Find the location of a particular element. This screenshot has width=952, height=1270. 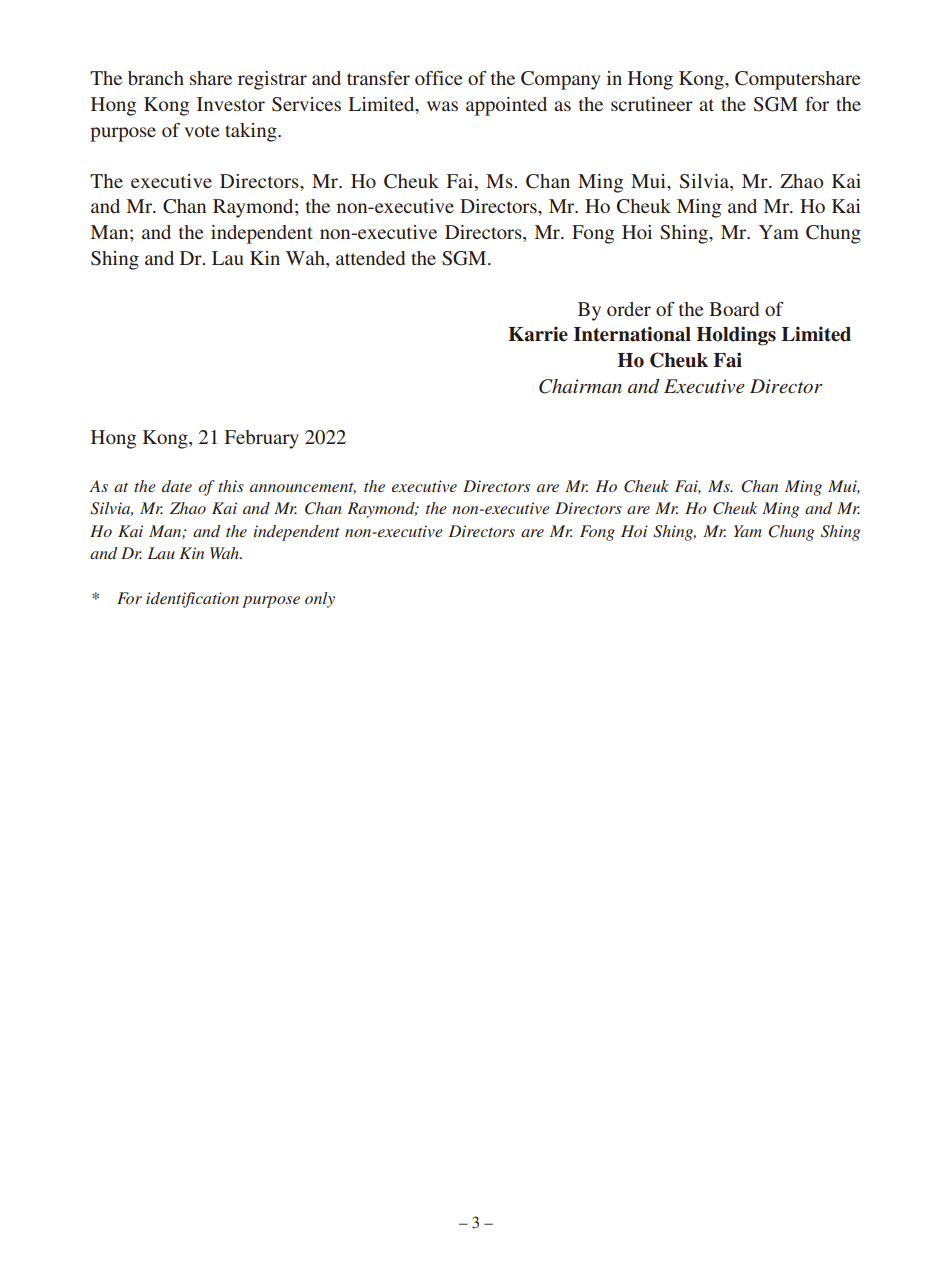

identification is located at coordinates (192, 600).
